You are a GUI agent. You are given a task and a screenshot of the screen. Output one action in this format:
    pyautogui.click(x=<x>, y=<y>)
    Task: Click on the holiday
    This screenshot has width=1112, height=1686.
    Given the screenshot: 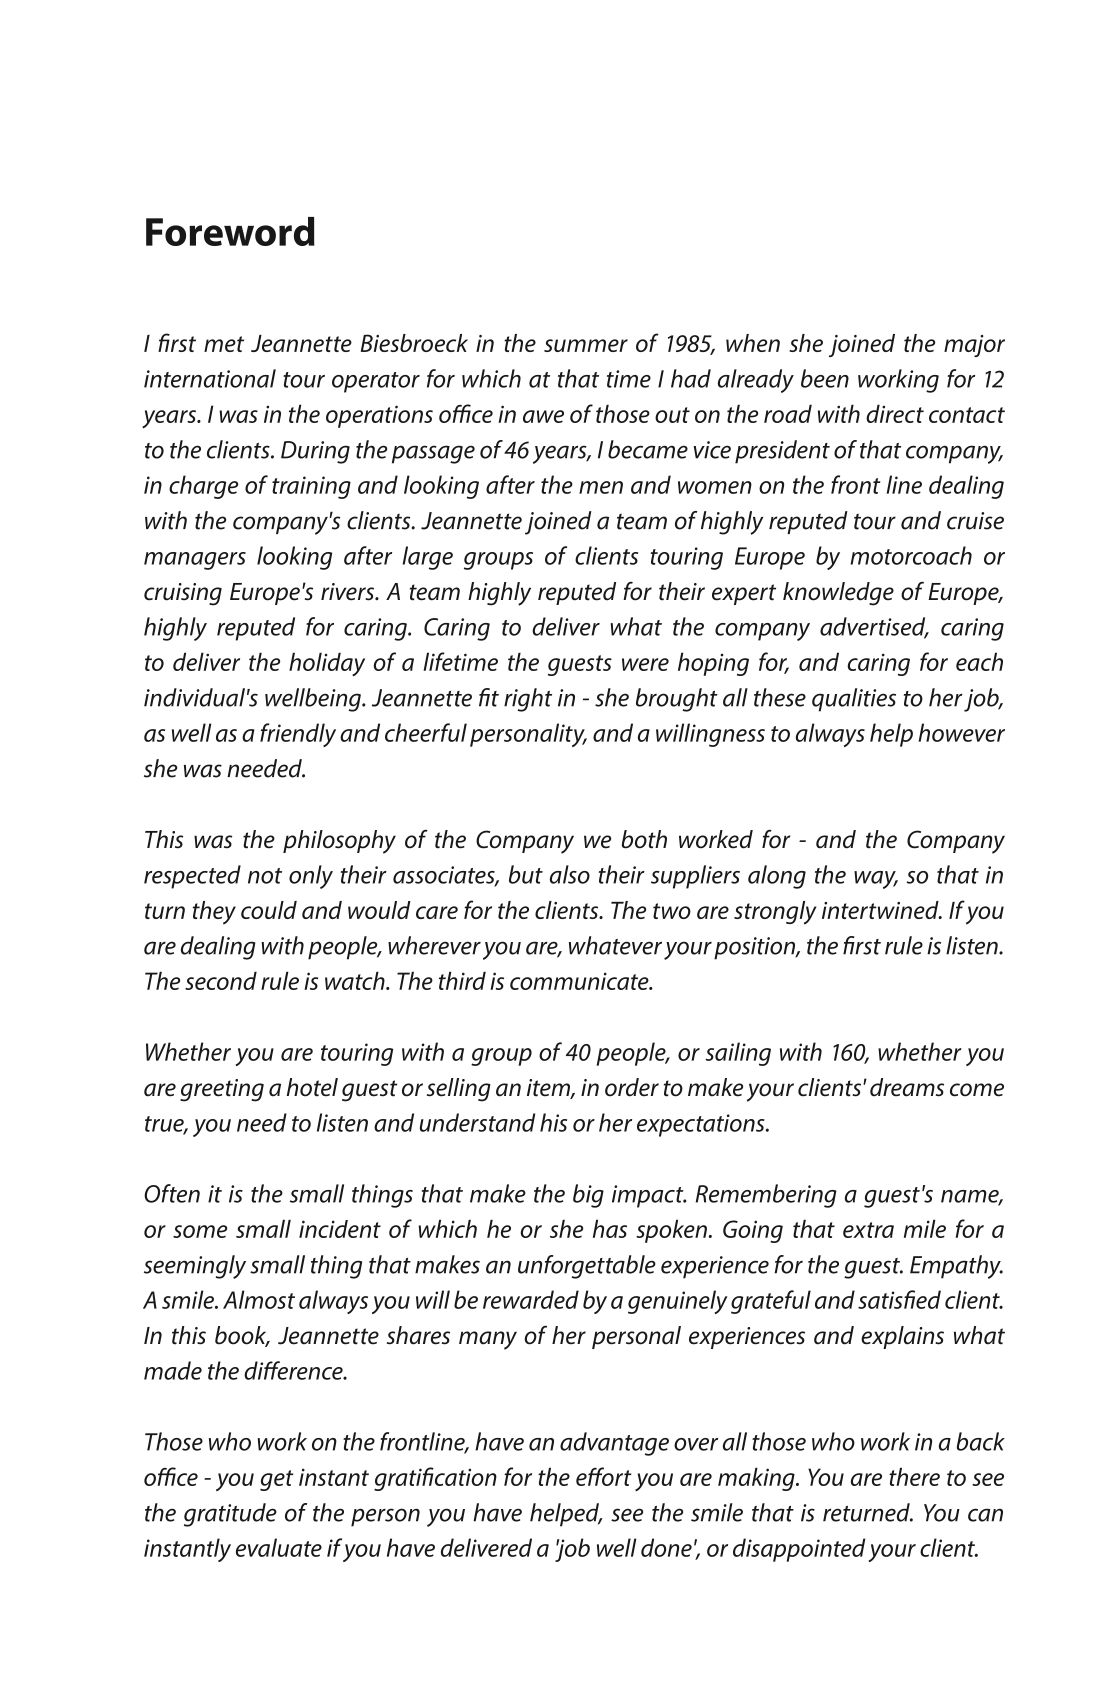 What is the action you would take?
    pyautogui.click(x=327, y=664)
